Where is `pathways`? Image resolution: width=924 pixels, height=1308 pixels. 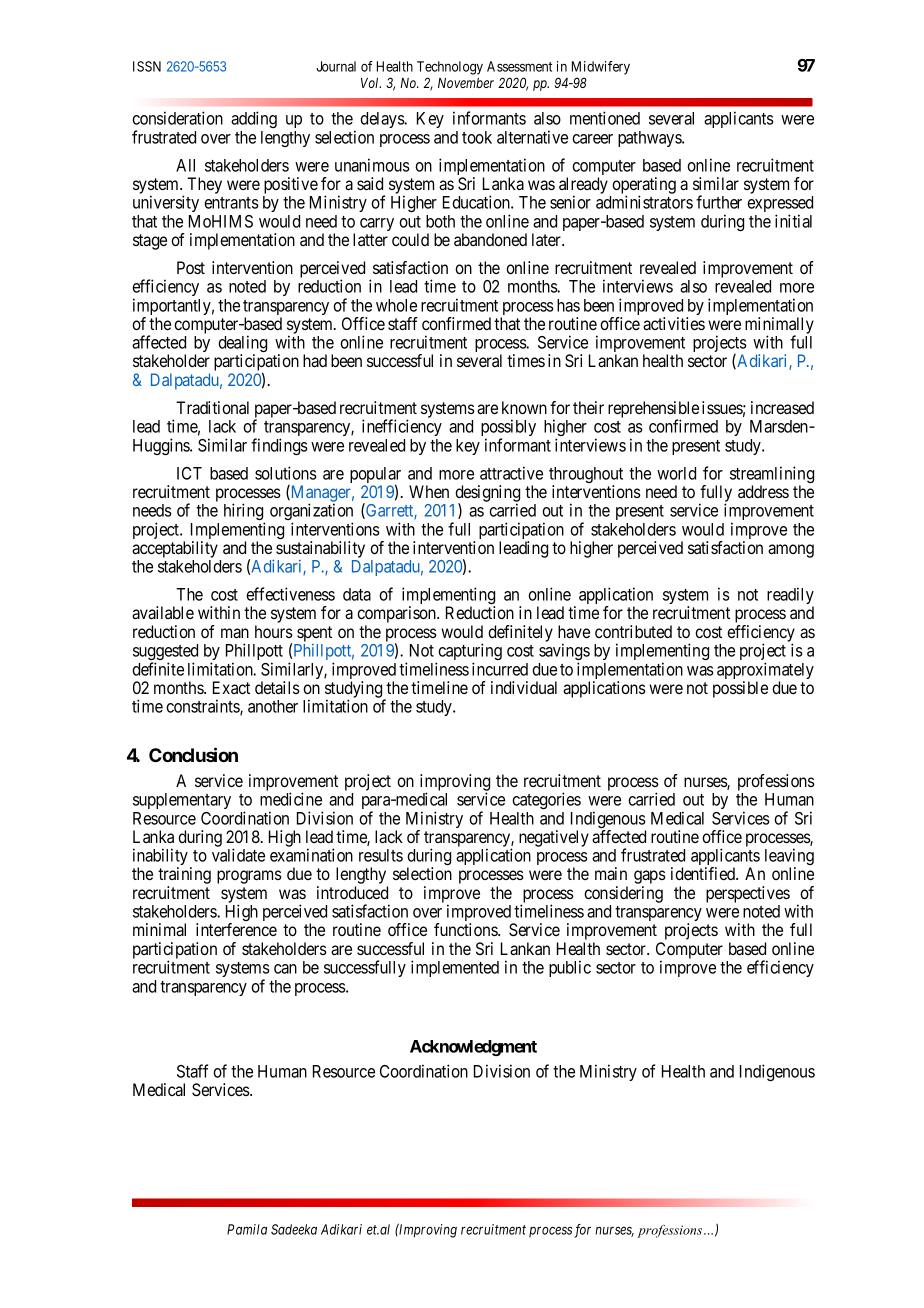 pathways is located at coordinates (650, 139).
